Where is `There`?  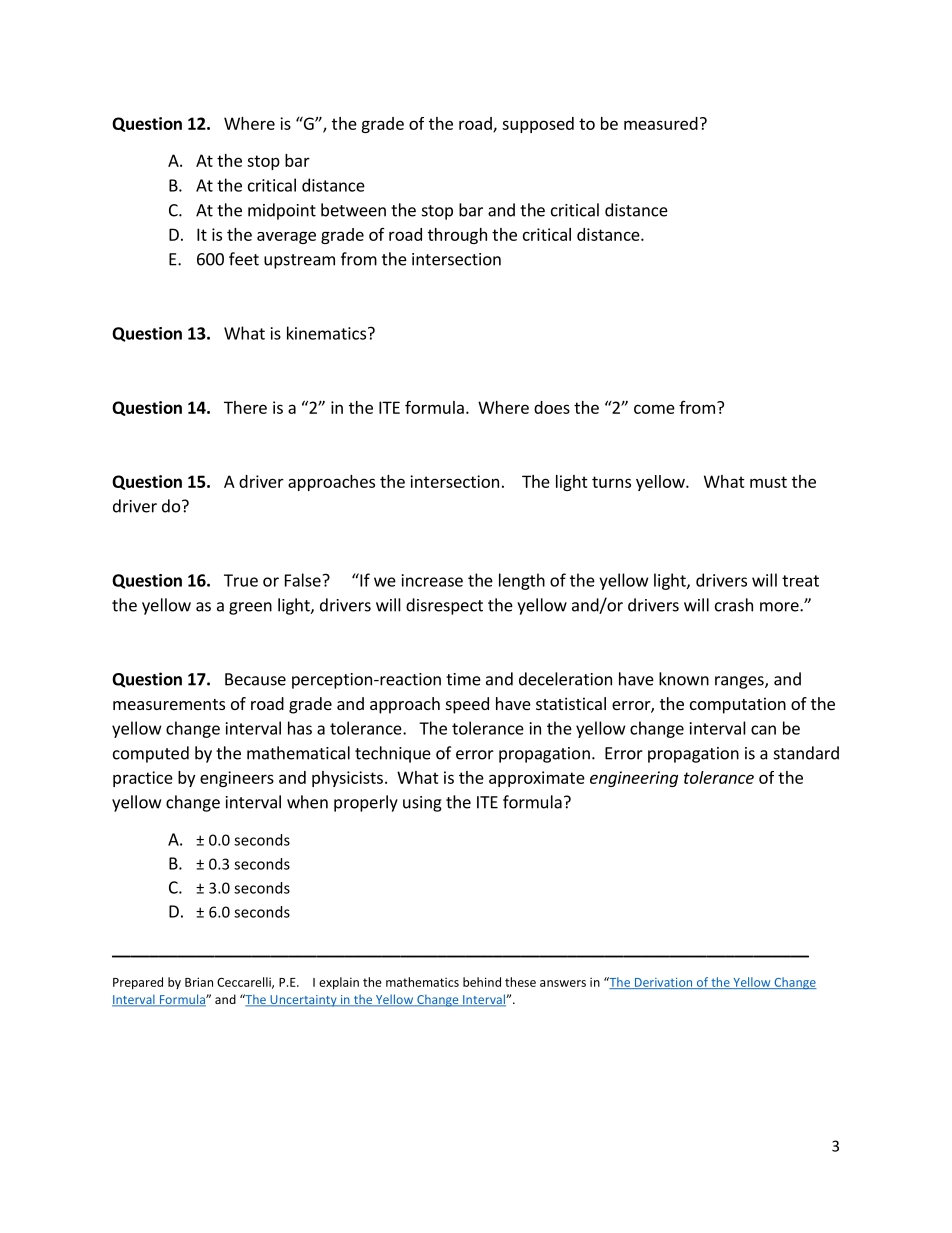 There is located at coordinates (245, 407).
